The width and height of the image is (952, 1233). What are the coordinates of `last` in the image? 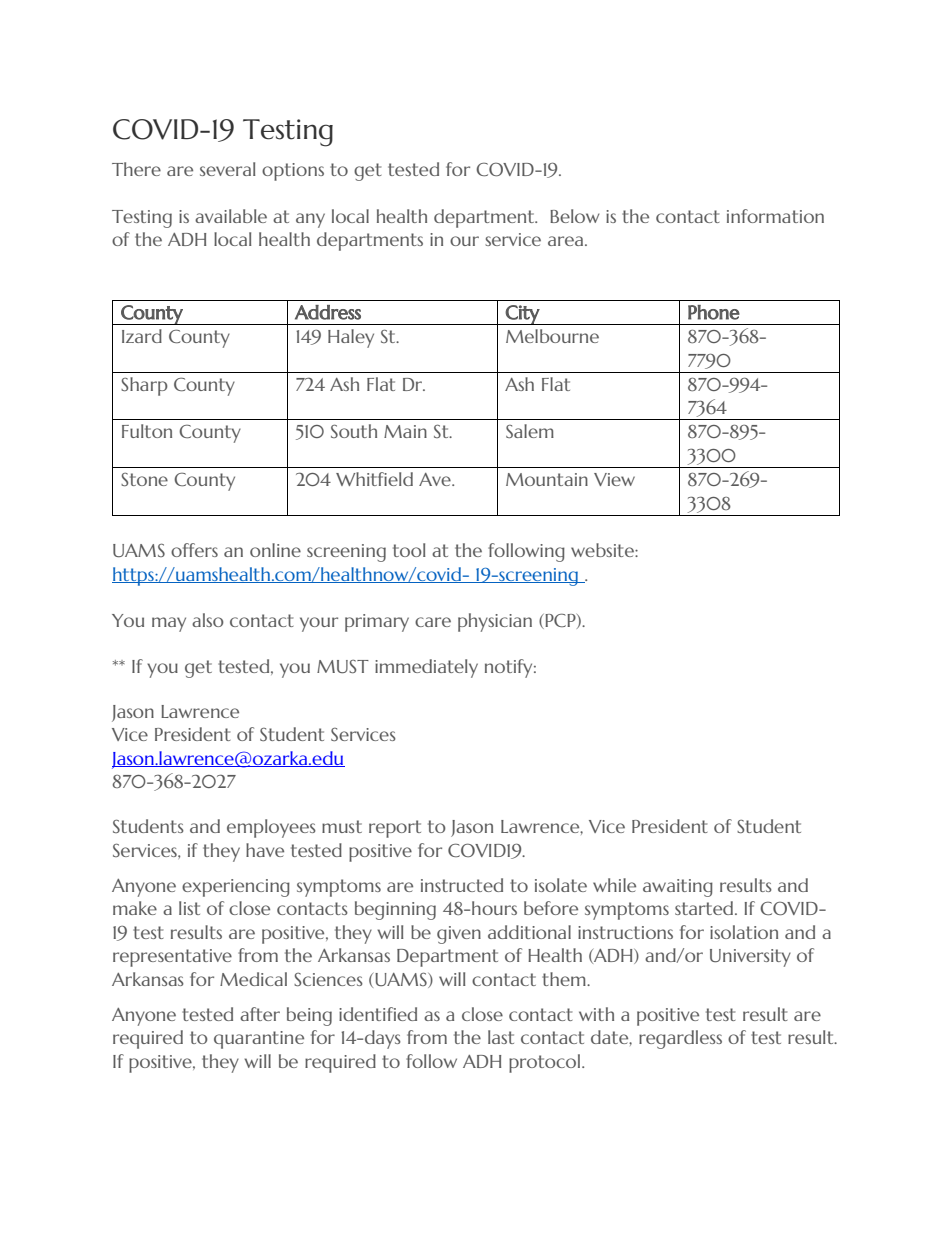 It's located at (501, 1037).
